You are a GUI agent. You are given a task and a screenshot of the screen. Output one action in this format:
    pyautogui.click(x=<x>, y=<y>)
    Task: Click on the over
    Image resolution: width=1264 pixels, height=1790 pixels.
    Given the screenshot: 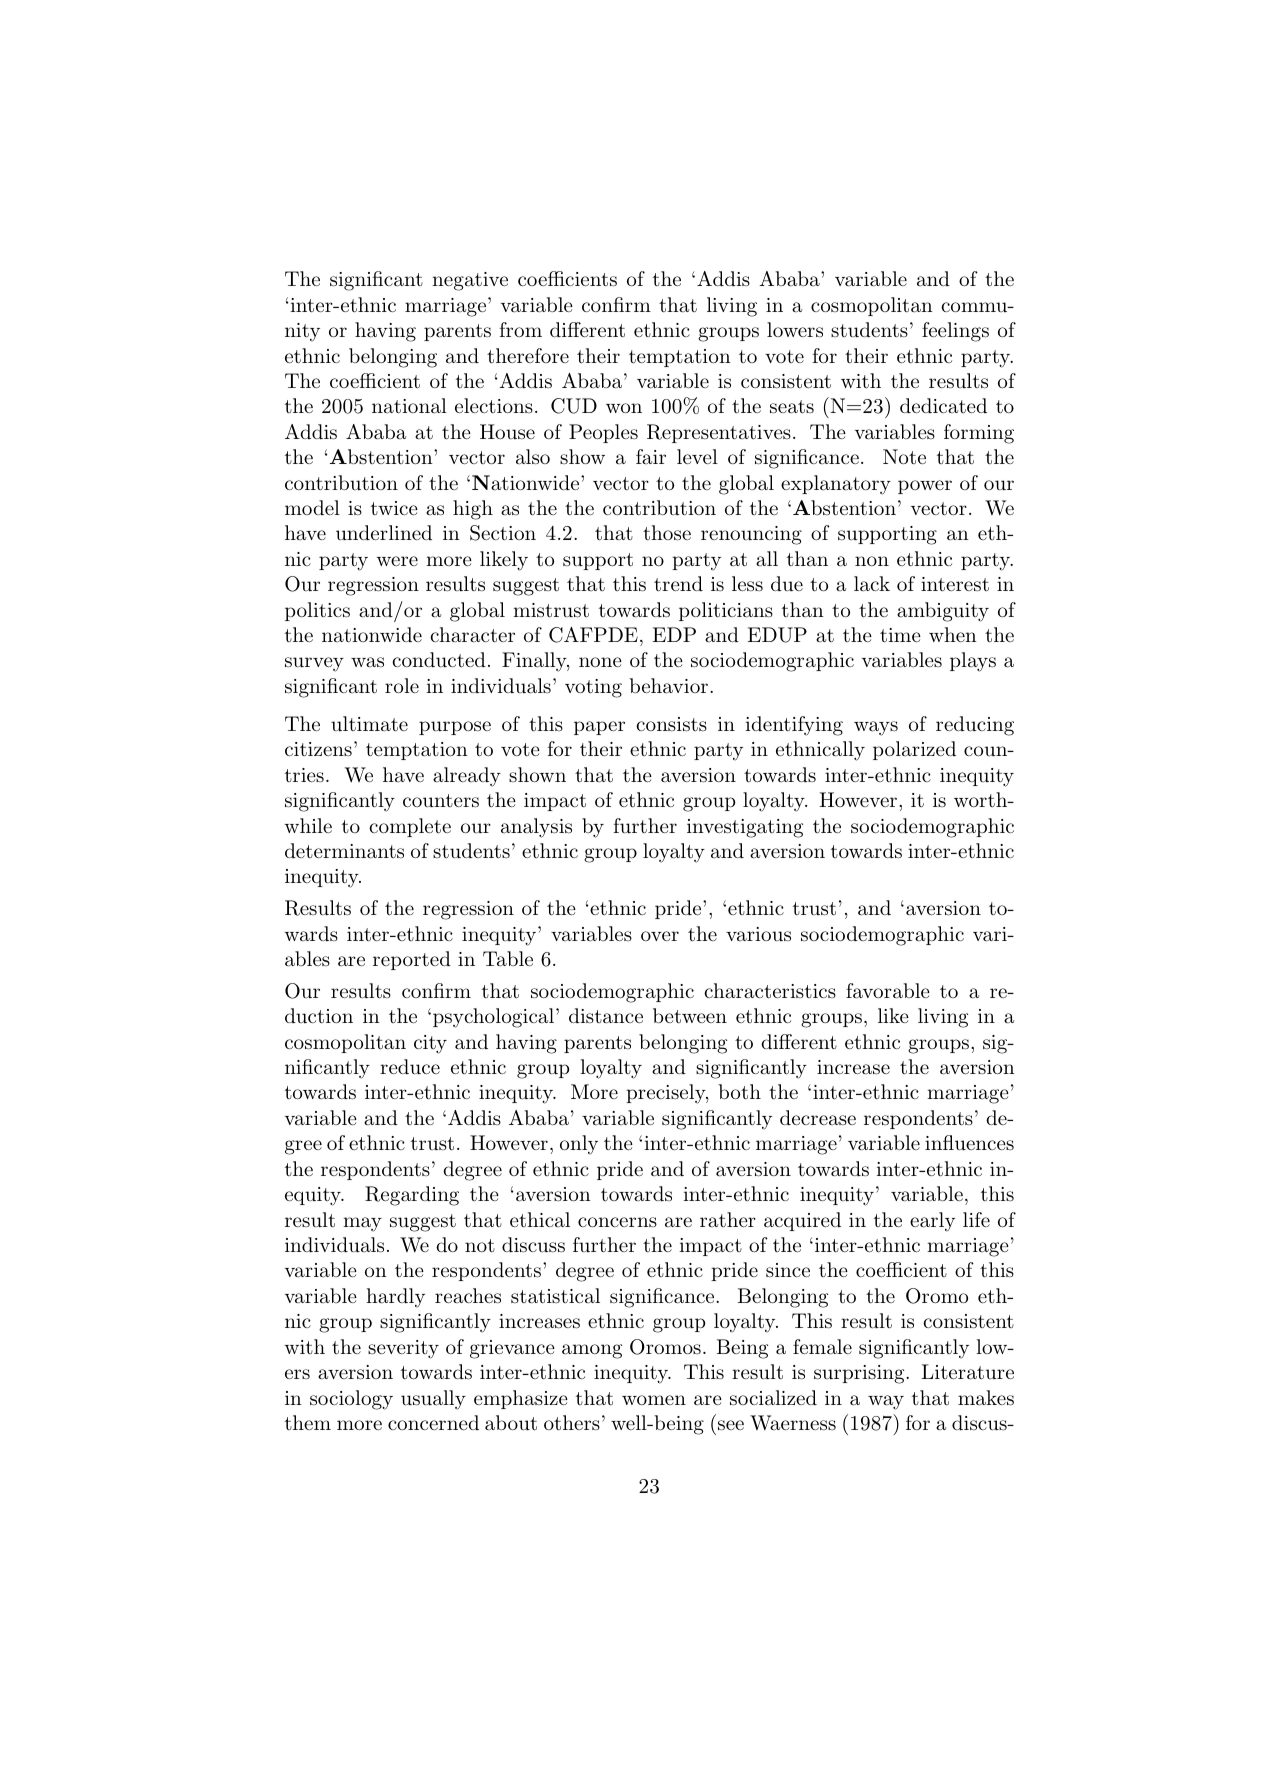 What is the action you would take?
    pyautogui.click(x=660, y=936)
